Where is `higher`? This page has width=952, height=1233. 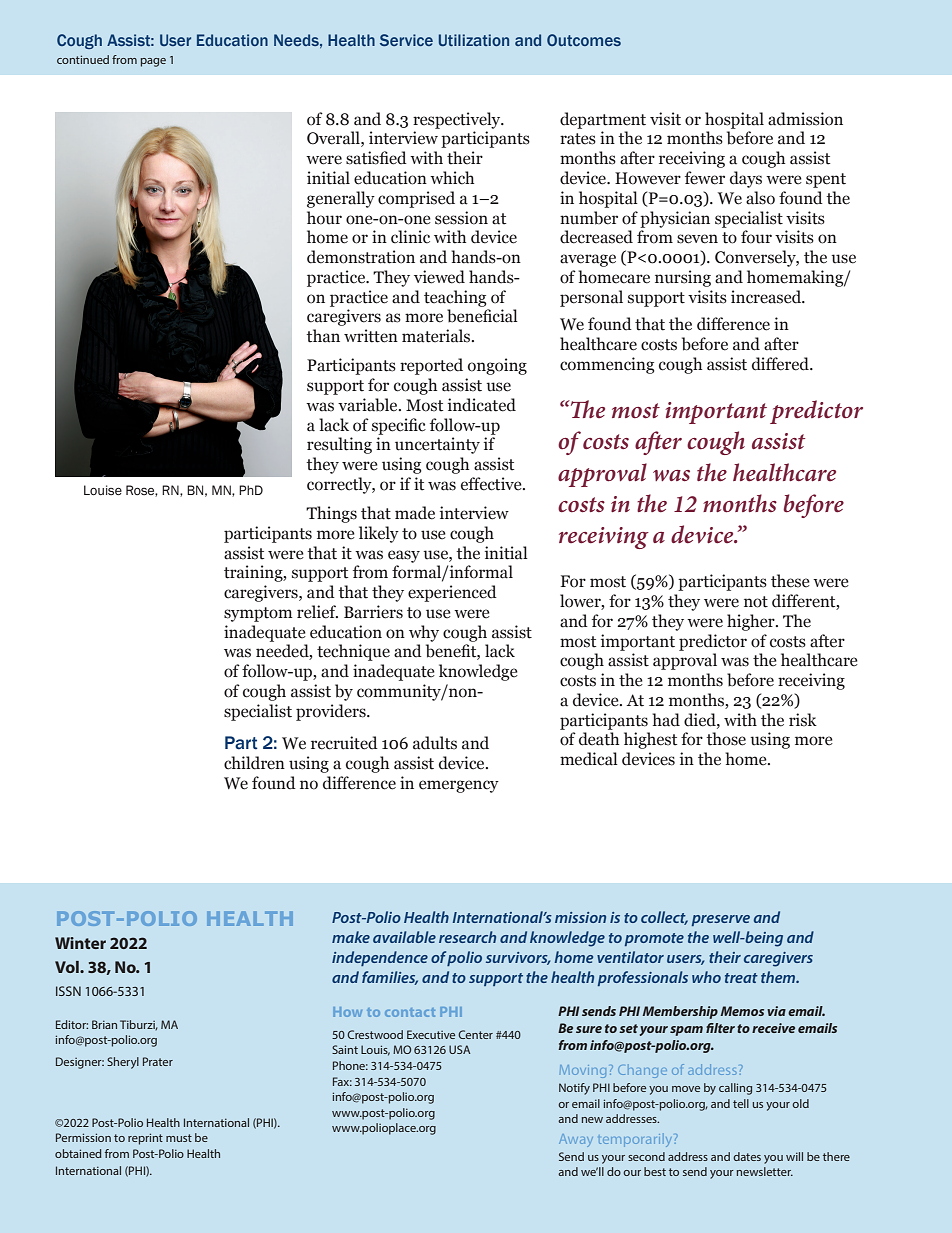 higher is located at coordinates (752, 622).
